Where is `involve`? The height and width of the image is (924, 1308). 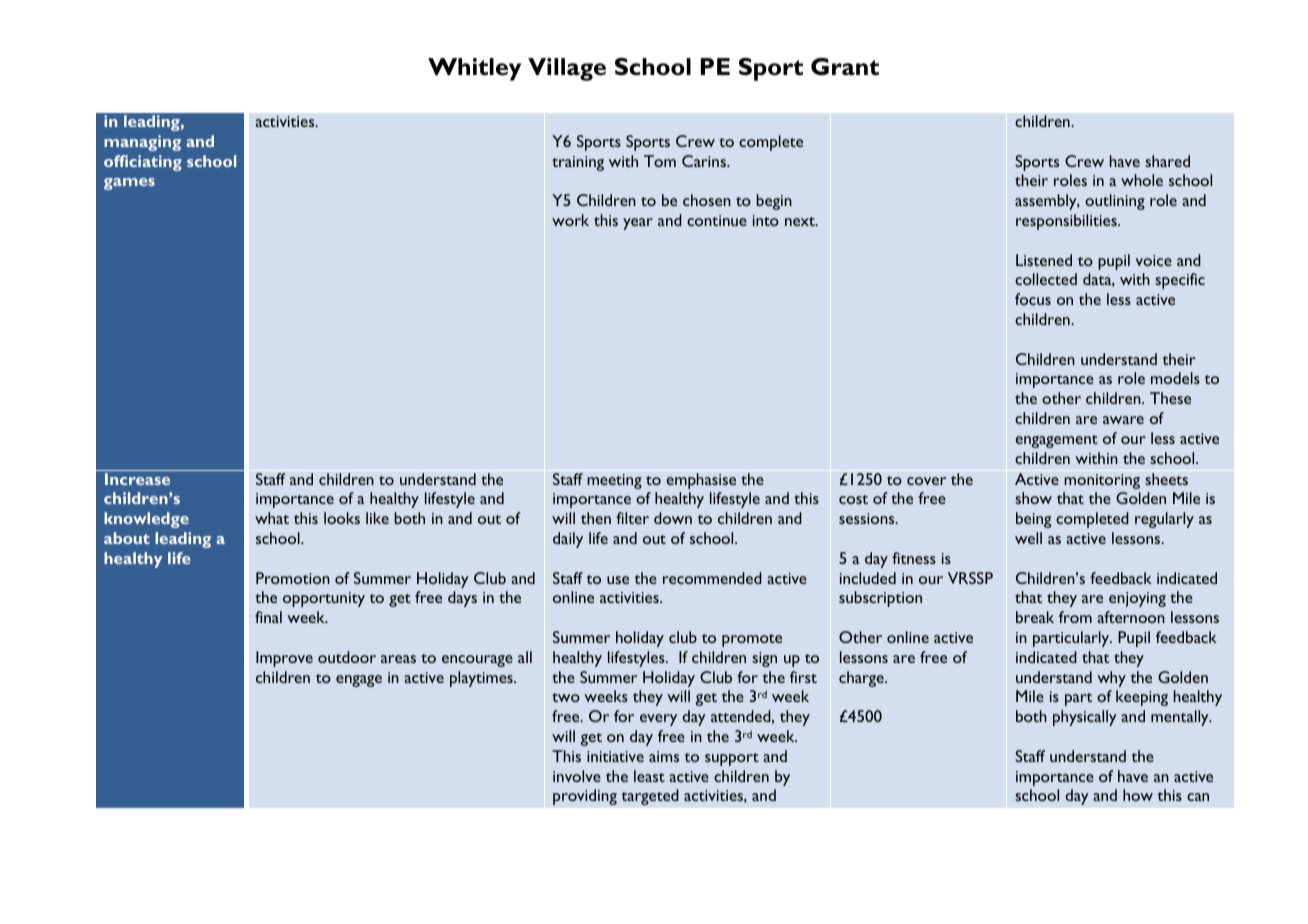 involve is located at coordinates (577, 776).
